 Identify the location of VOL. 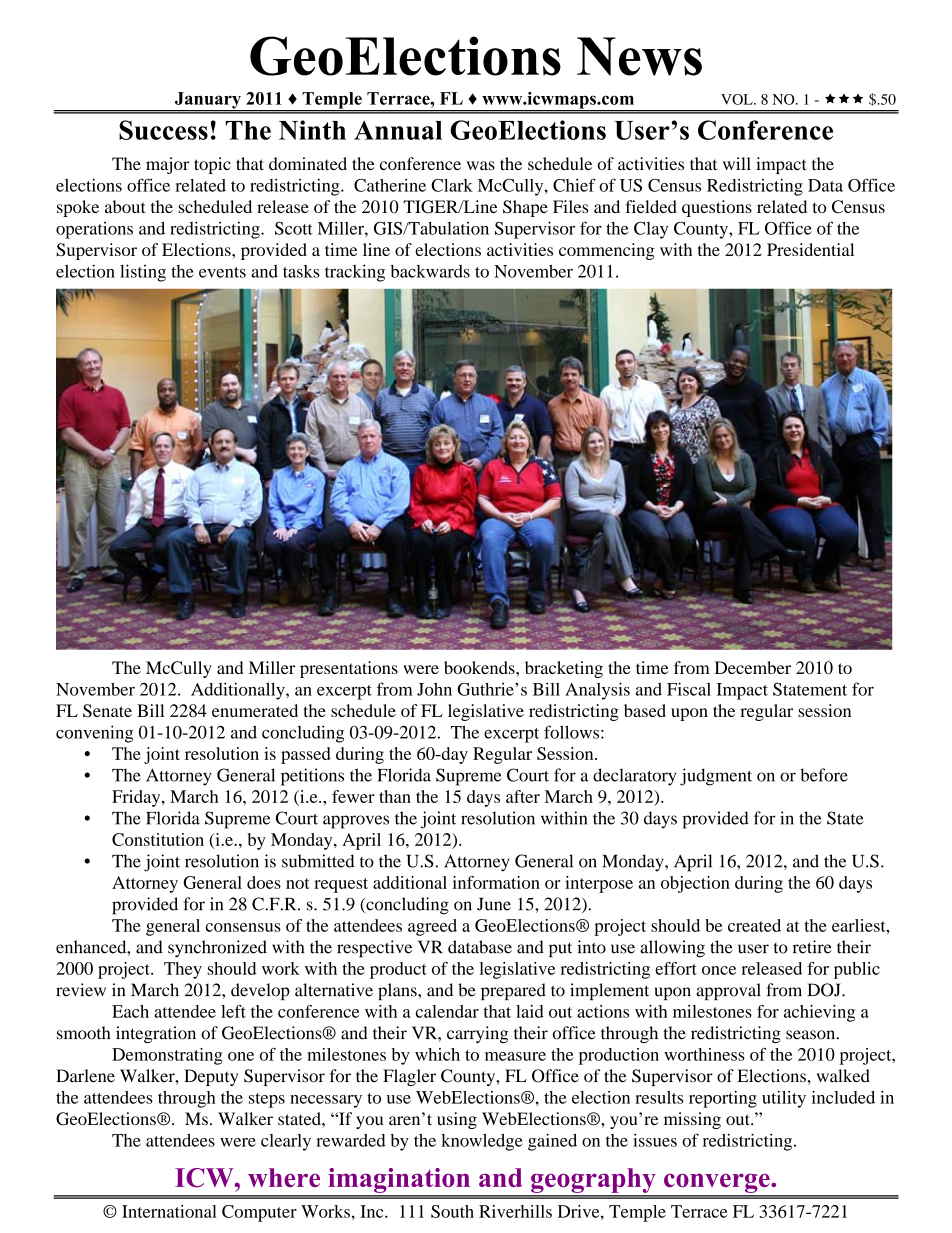
(738, 99).
